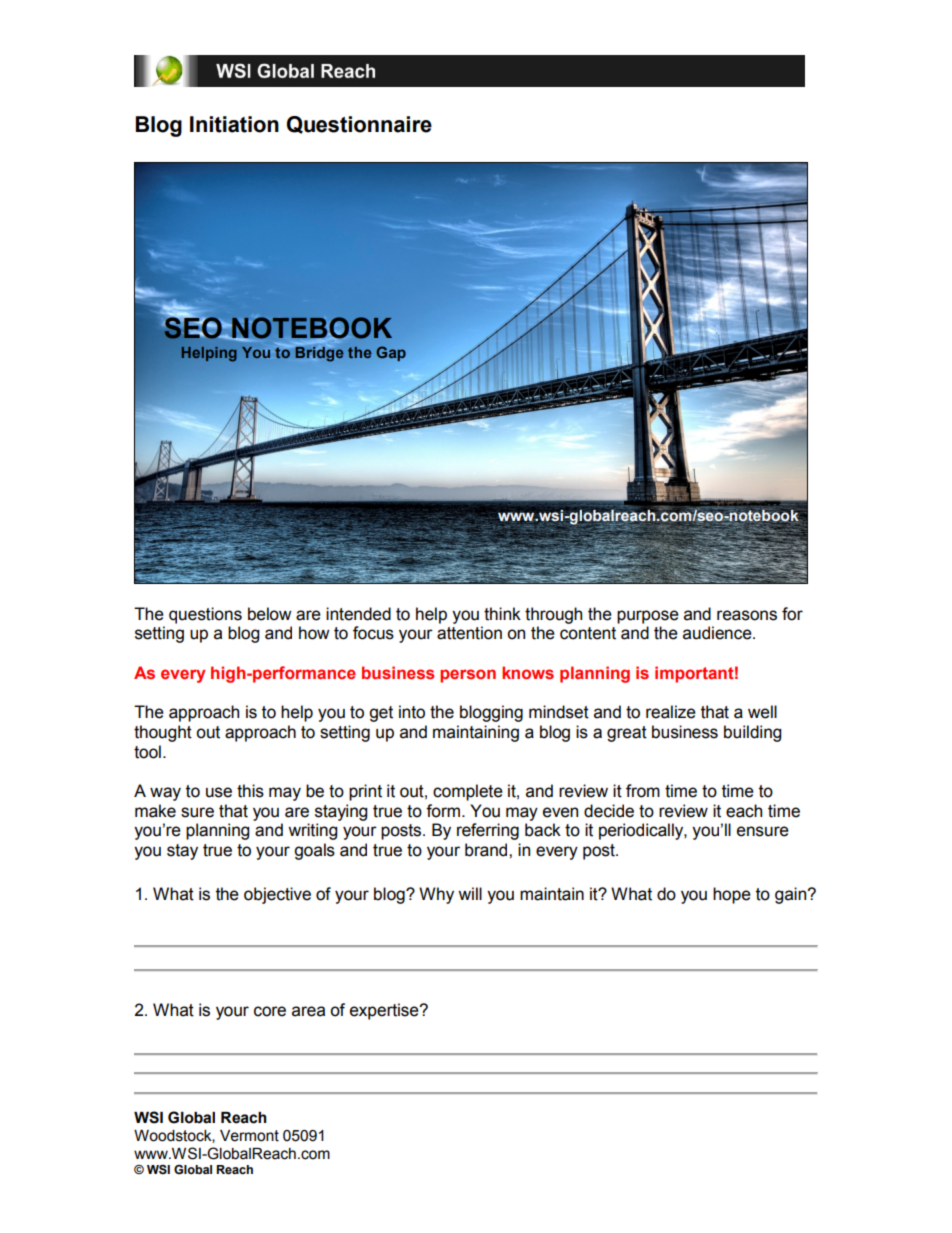 The height and width of the image is (1233, 952). I want to click on attention, so click(469, 633).
